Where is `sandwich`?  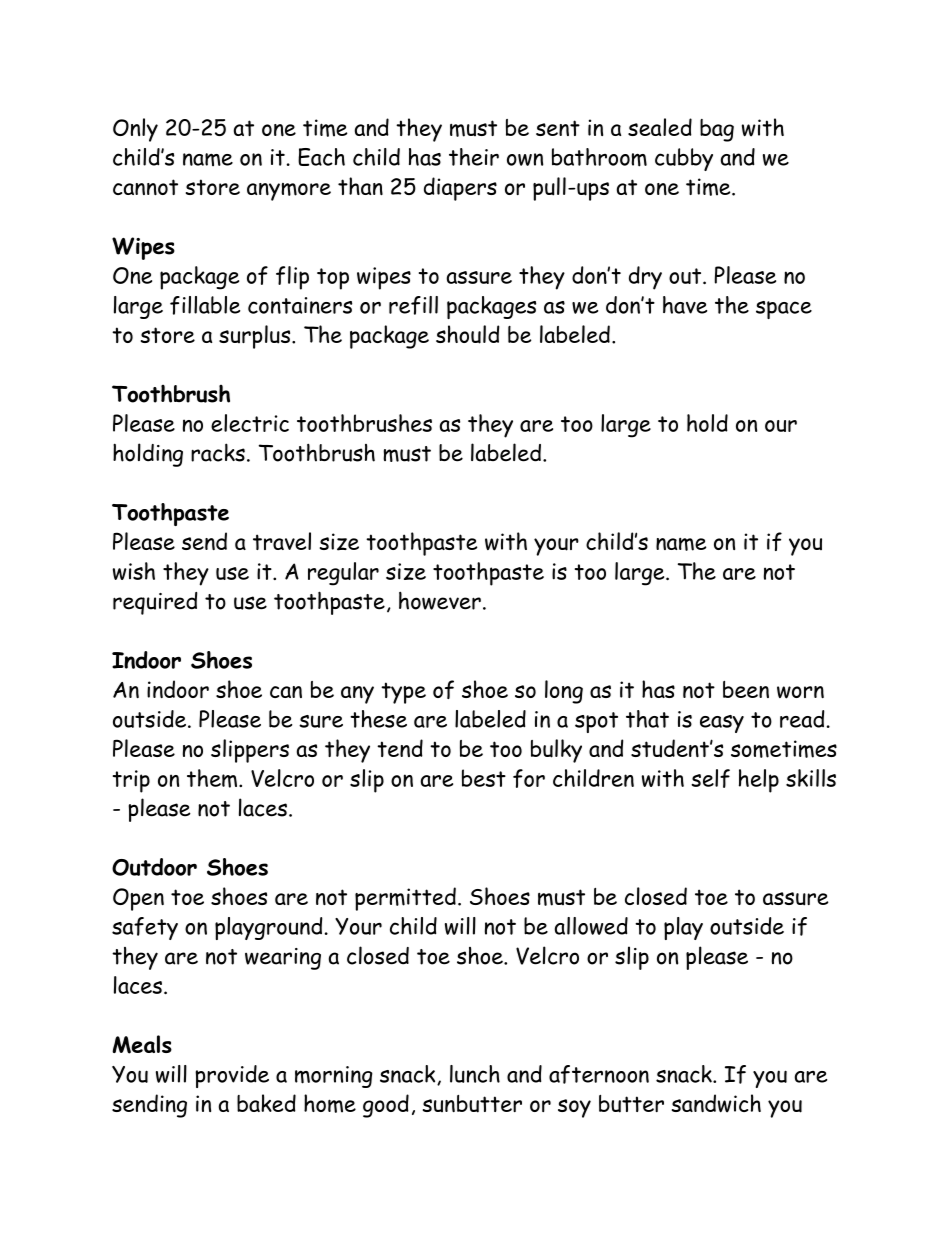
sandwich is located at coordinates (716, 1103).
